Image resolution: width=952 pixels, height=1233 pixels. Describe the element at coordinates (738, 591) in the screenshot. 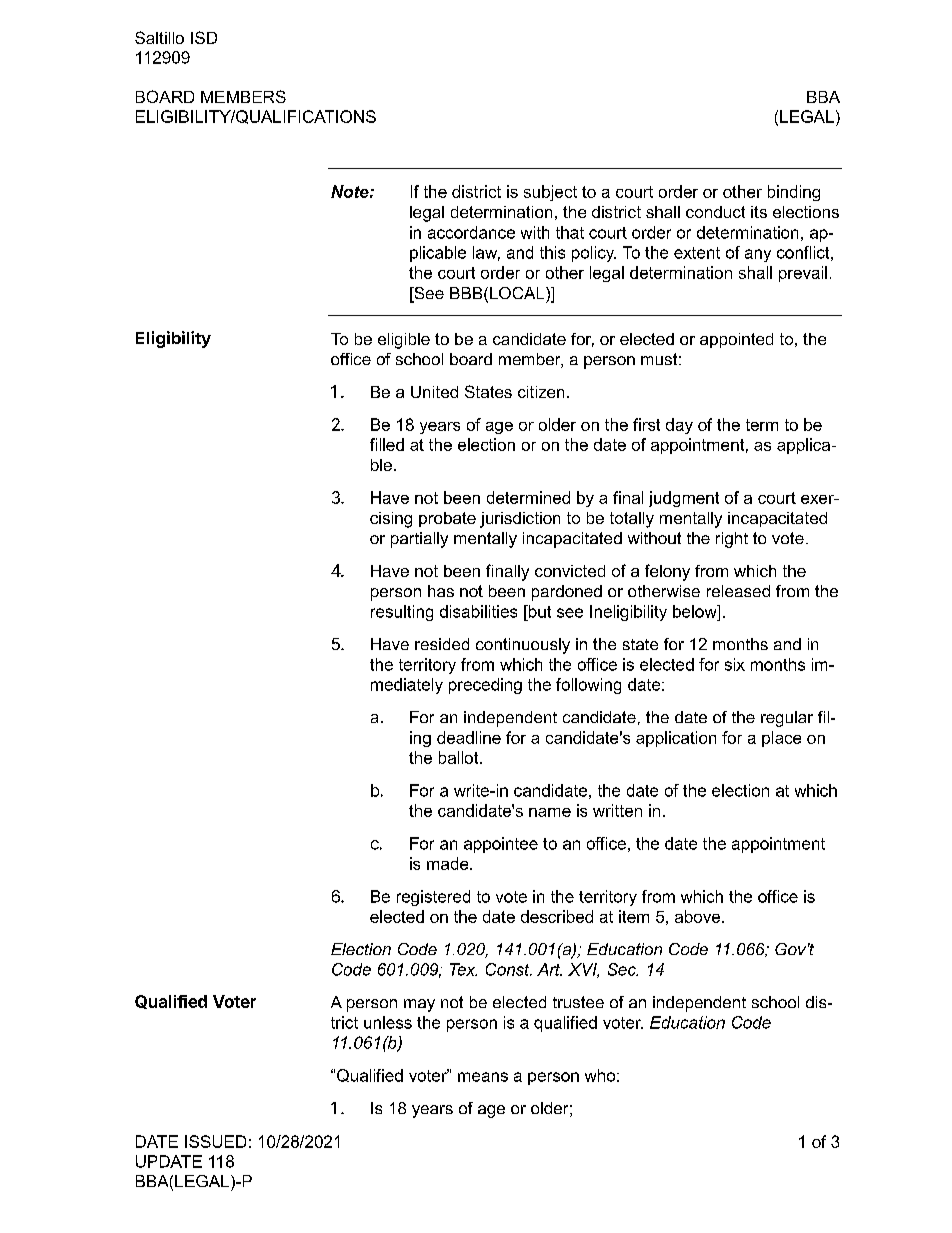

I see `released` at that location.
